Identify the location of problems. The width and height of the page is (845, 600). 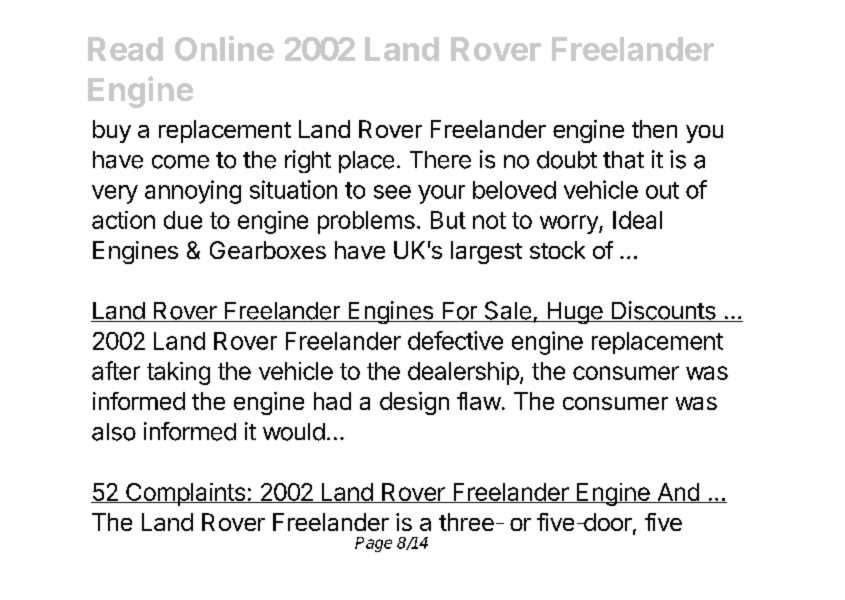
(366, 222).
